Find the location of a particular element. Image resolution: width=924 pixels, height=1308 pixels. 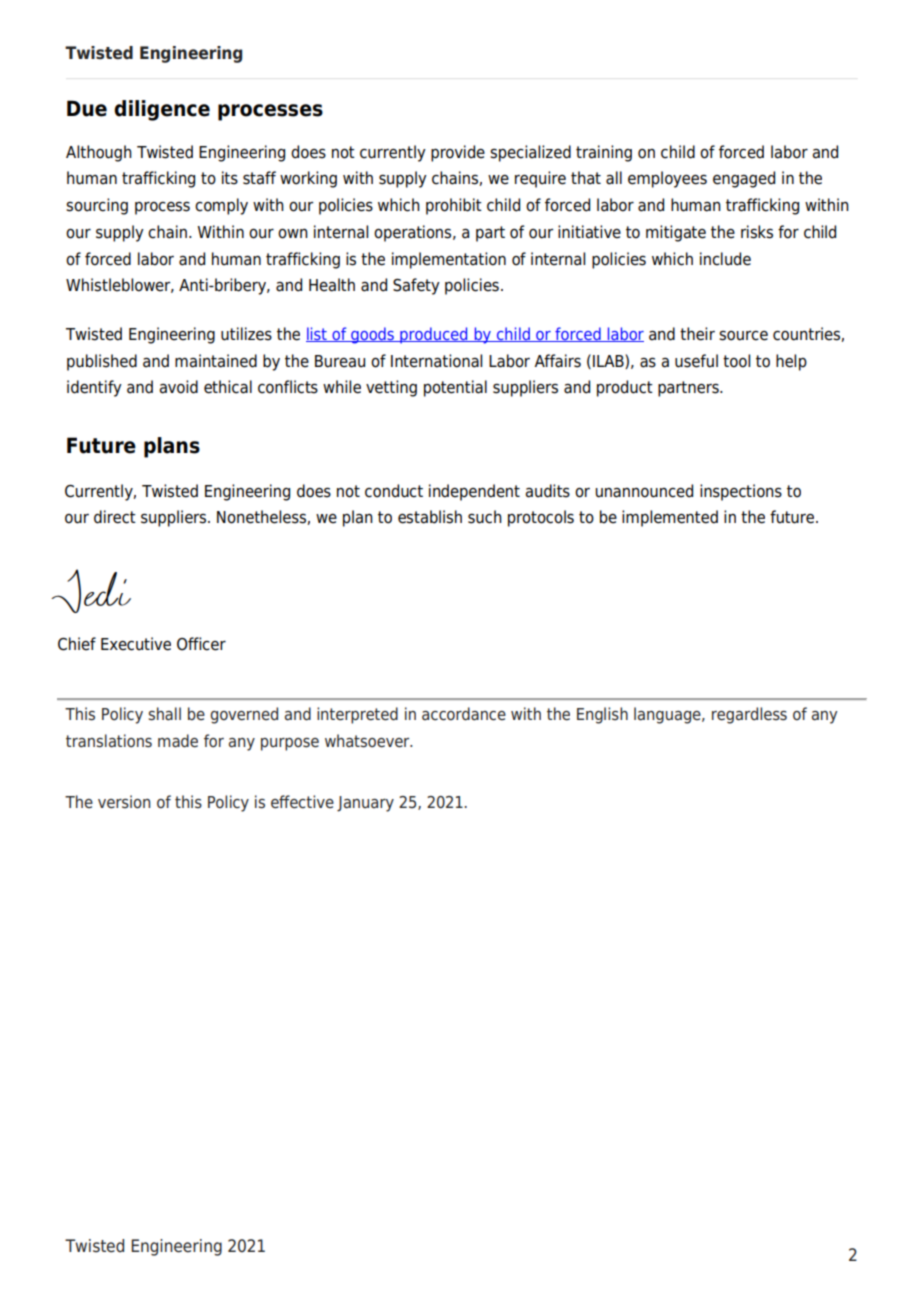

provide is located at coordinates (458, 153).
